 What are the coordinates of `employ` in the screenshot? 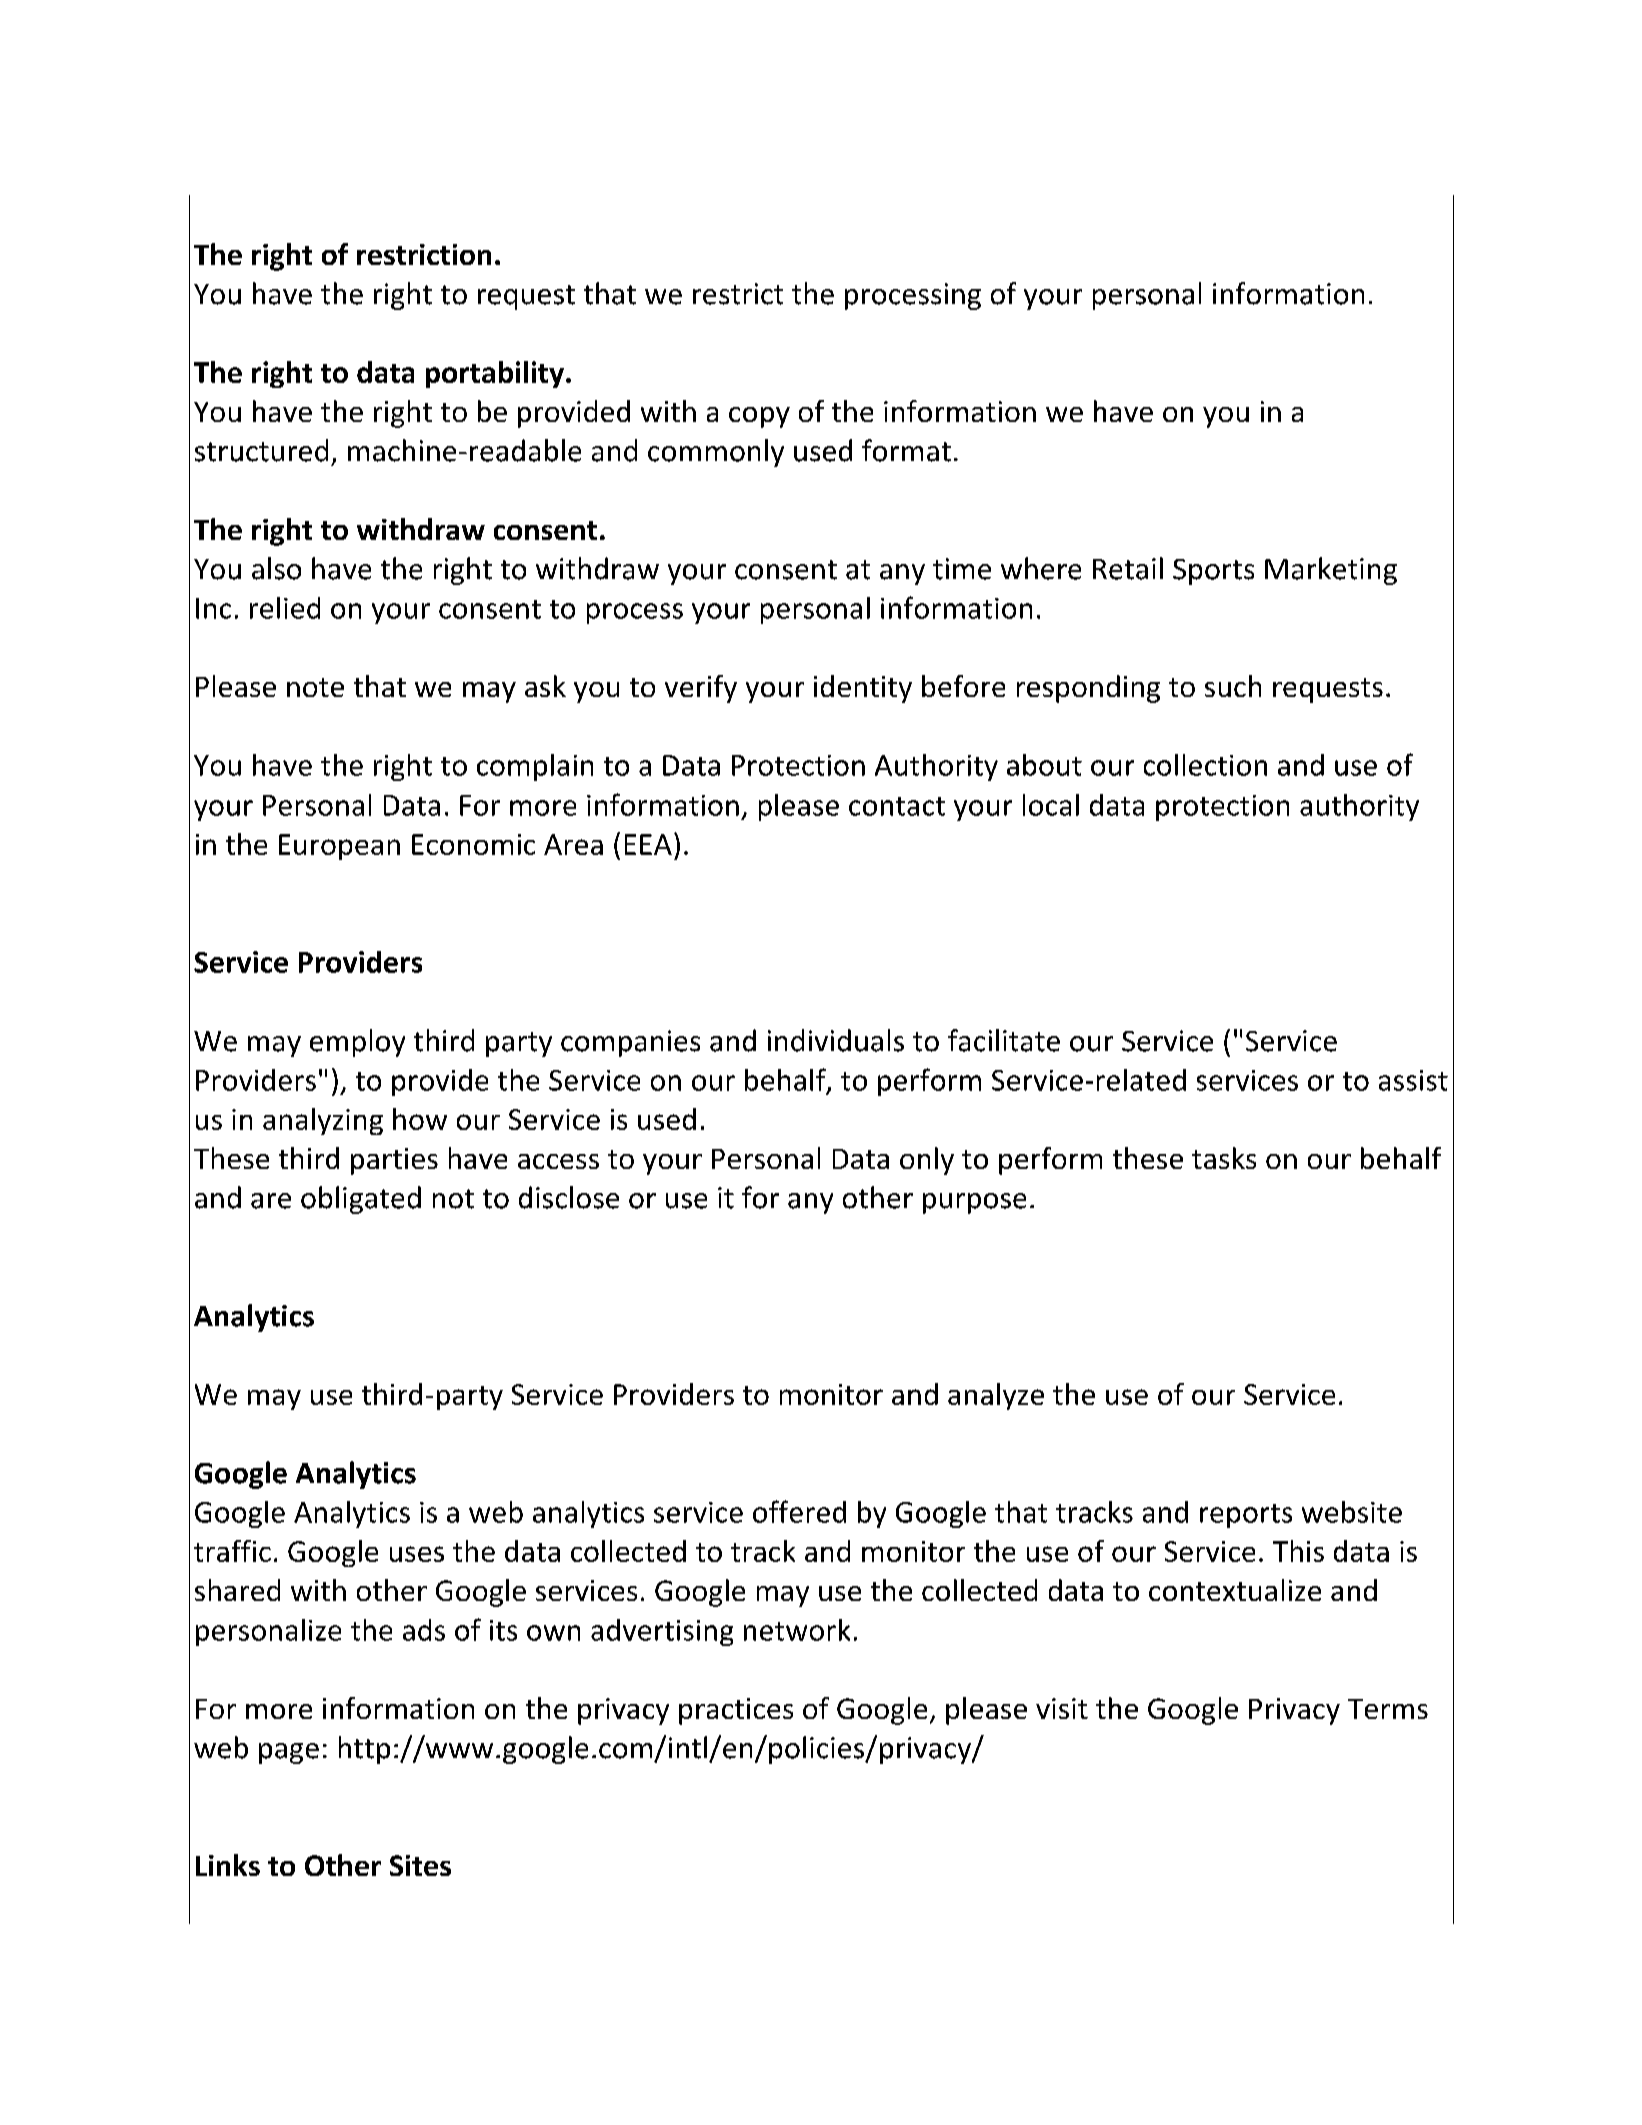 It's located at (357, 1043).
